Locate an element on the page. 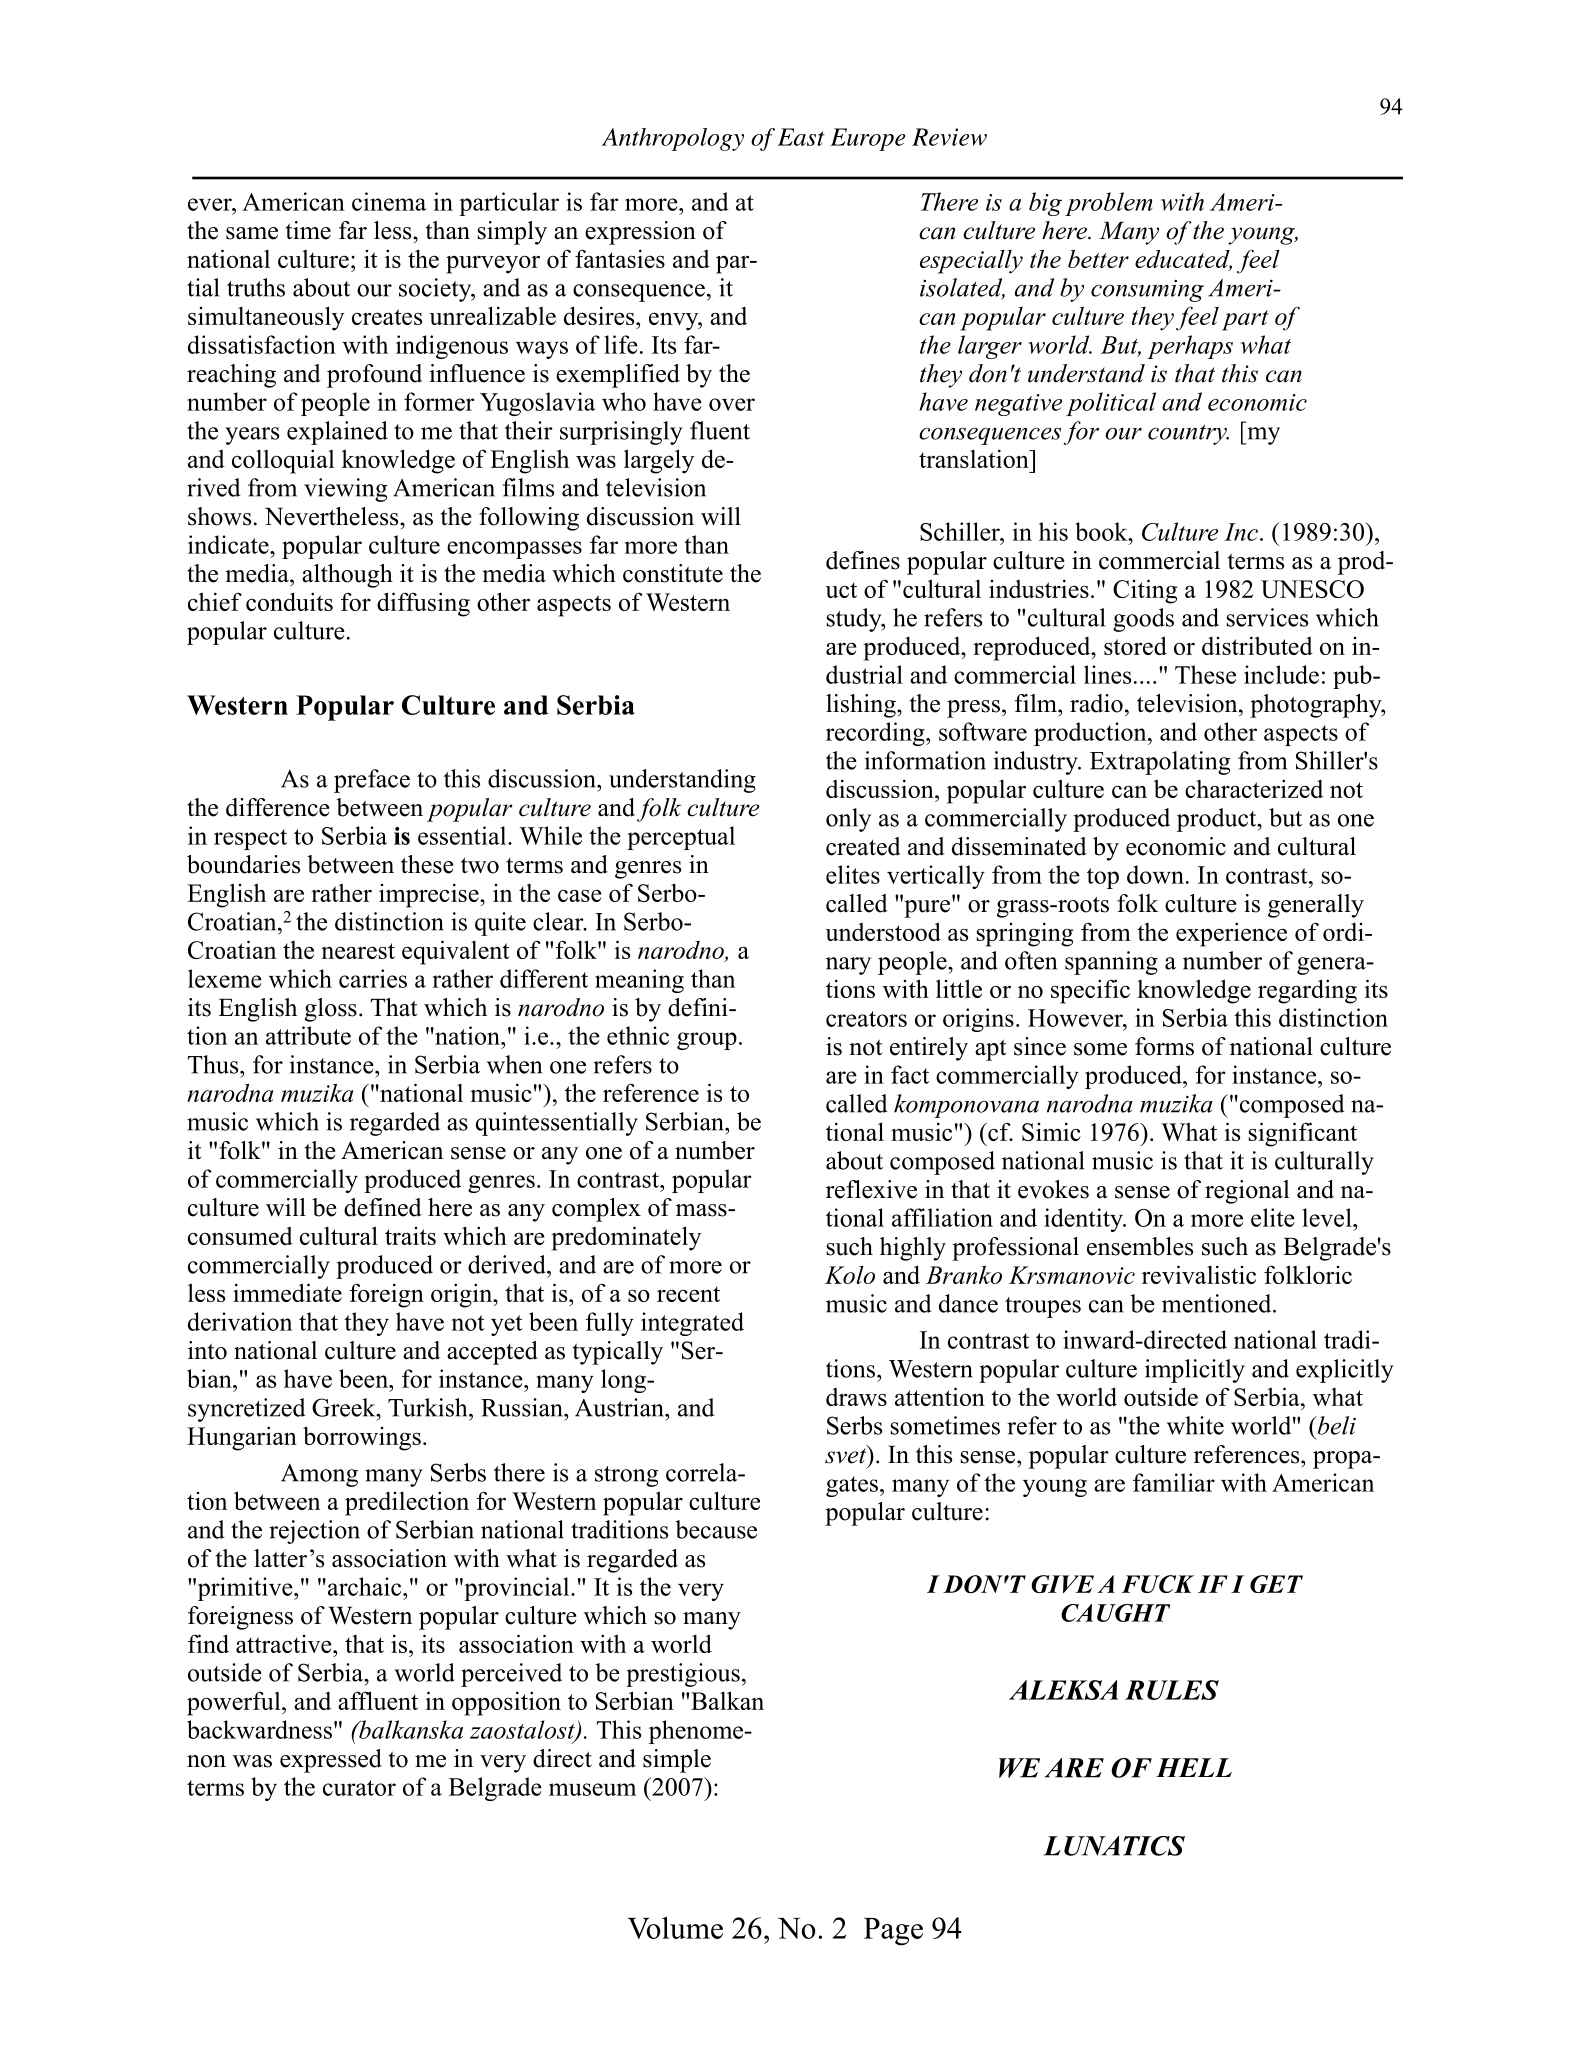 The width and height of the page is (1590, 2058). Volume is located at coordinates (675, 1928).
